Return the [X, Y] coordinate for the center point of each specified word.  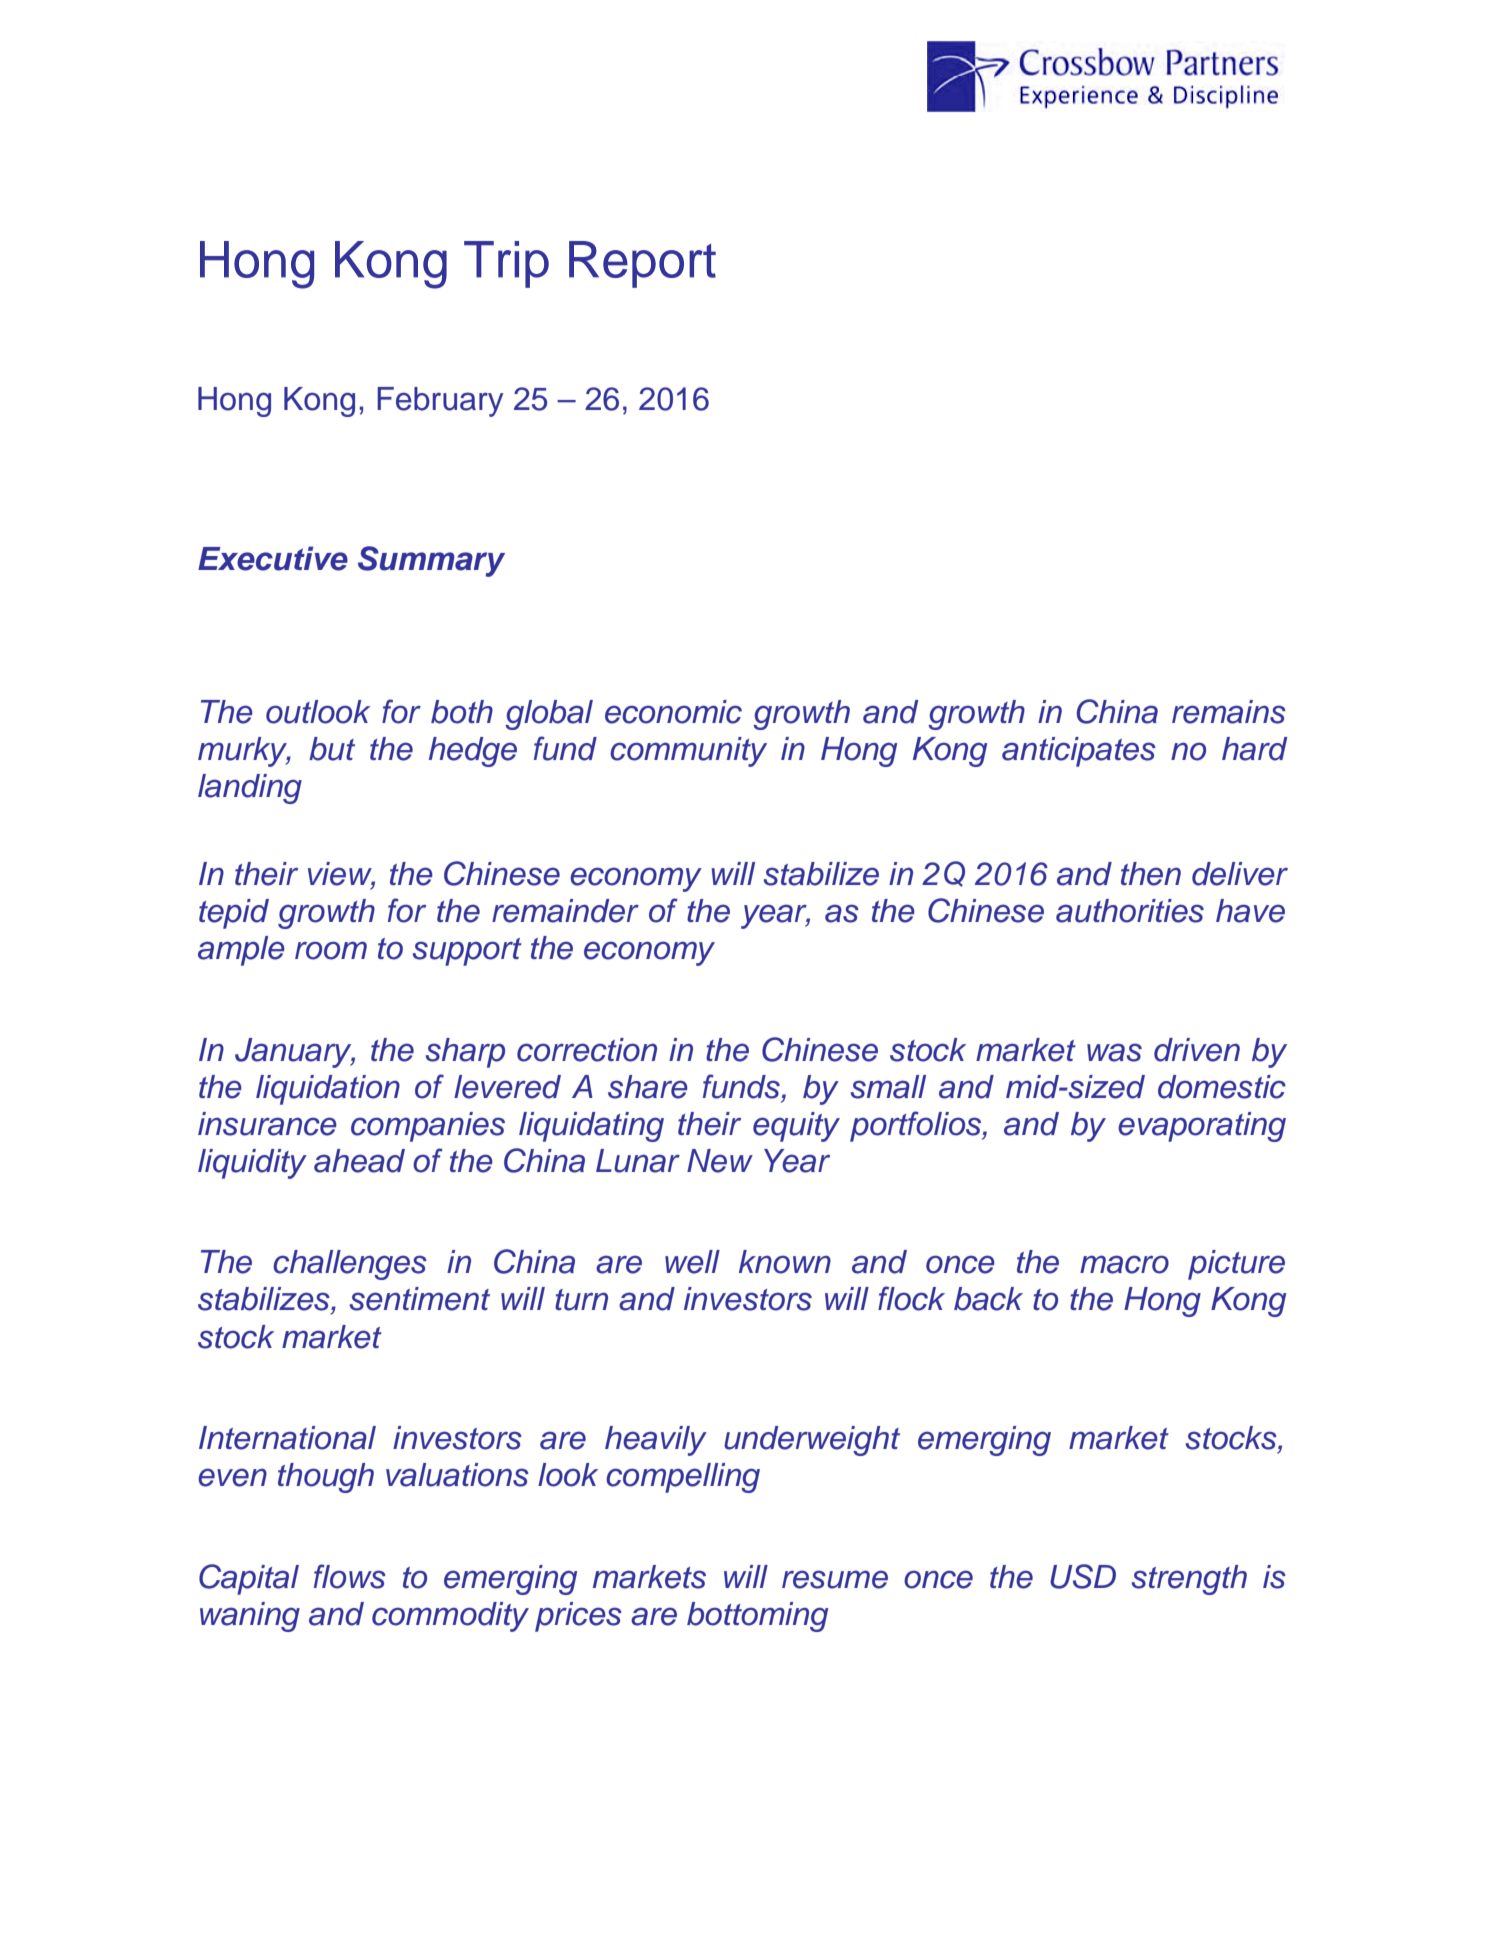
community [688, 752]
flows [350, 1576]
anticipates [1079, 752]
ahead [359, 1161]
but [332, 749]
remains [1229, 712]
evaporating [1202, 1127]
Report [642, 264]
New [720, 1161]
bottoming [757, 1617]
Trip [506, 264]
